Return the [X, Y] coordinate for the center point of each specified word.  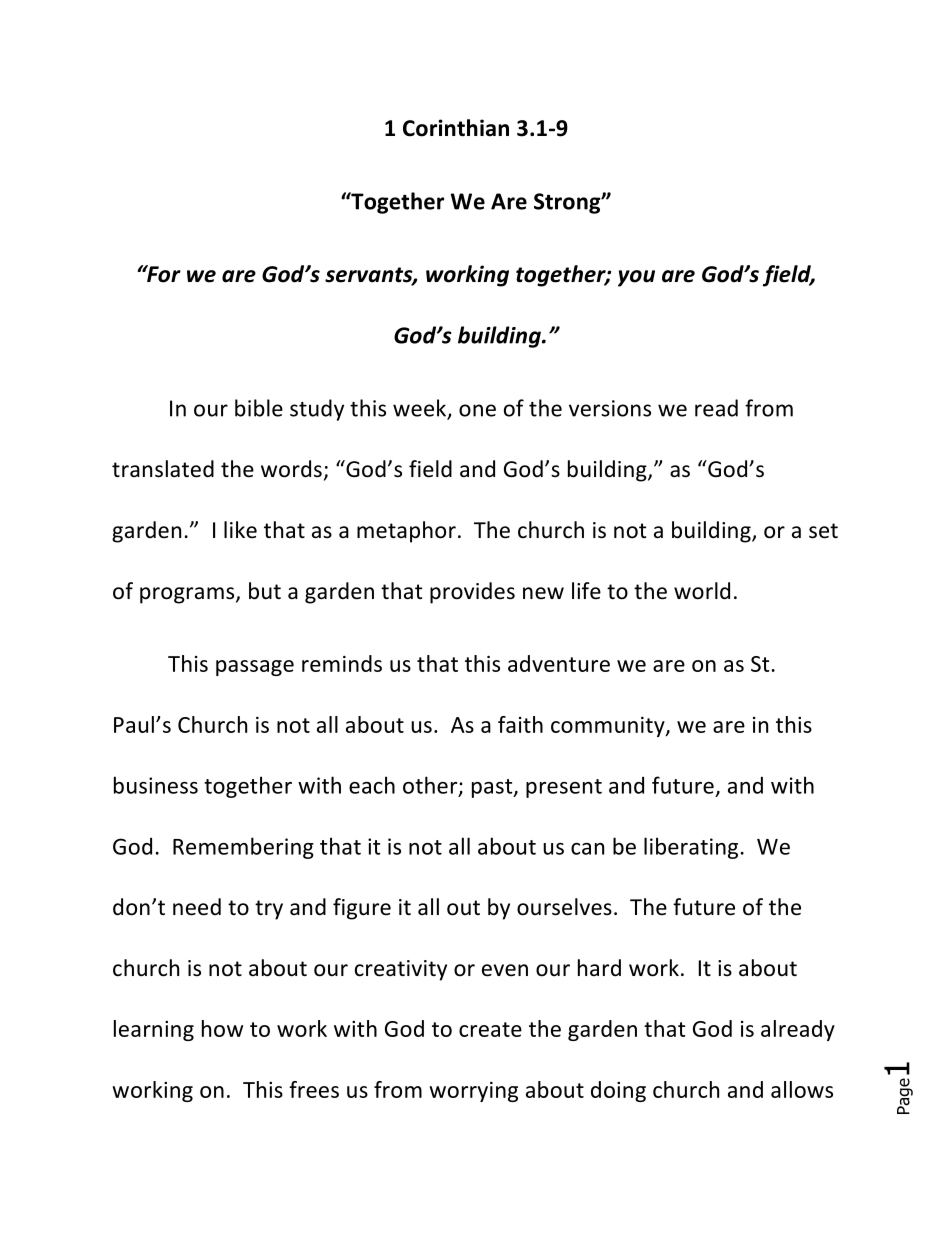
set [823, 531]
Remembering [243, 848]
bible [259, 408]
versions [610, 408]
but [265, 591]
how [222, 1028]
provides [472, 593]
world [702, 591]
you [636, 278]
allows [802, 1089]
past [493, 788]
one [477, 410]
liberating [691, 848]
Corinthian [456, 128]
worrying [473, 1092]
